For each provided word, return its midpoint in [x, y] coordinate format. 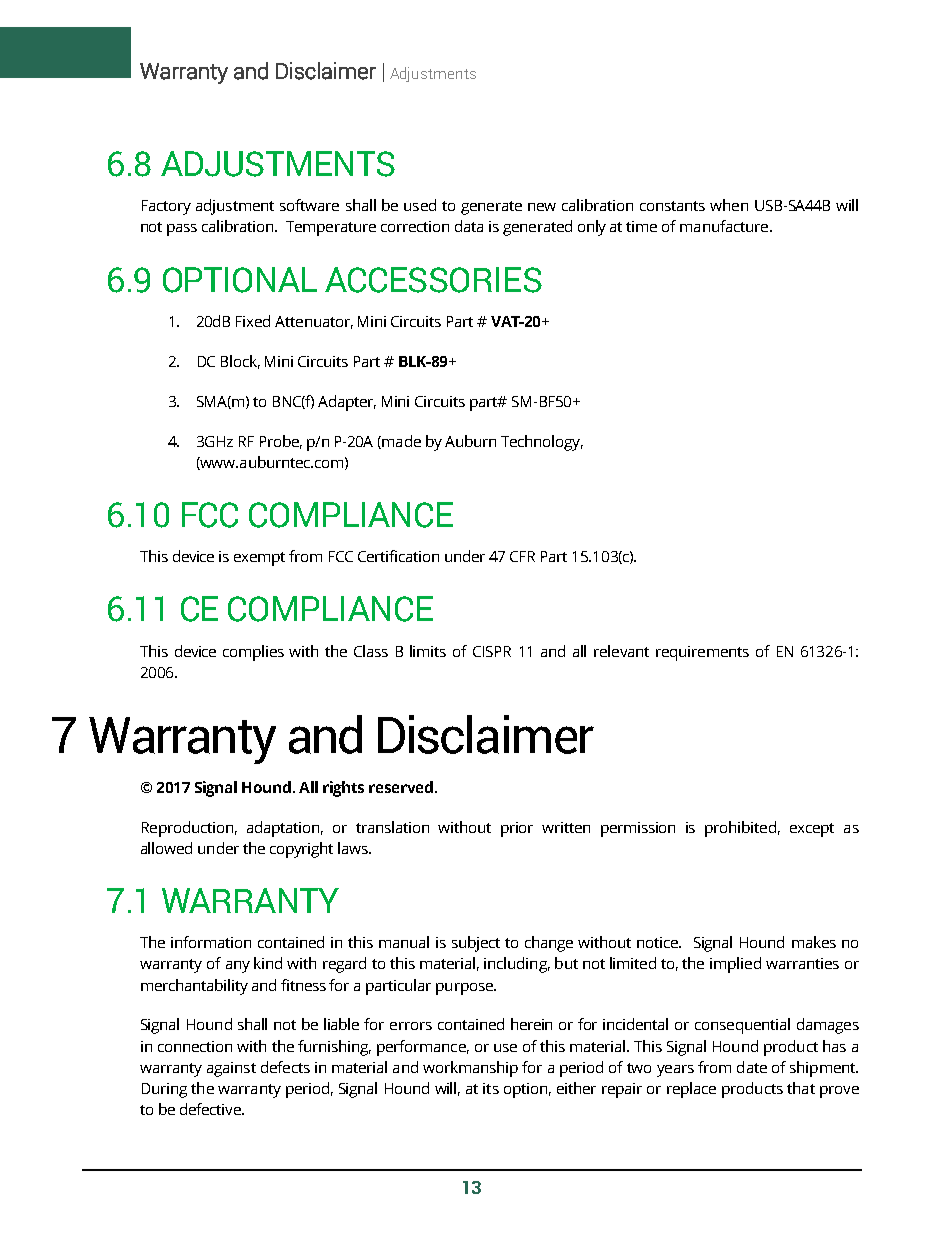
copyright [301, 850]
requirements [702, 653]
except [812, 830]
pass [182, 230]
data [469, 226]
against [231, 1069]
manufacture [725, 226]
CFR [522, 556]
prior [517, 829]
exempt [259, 559]
